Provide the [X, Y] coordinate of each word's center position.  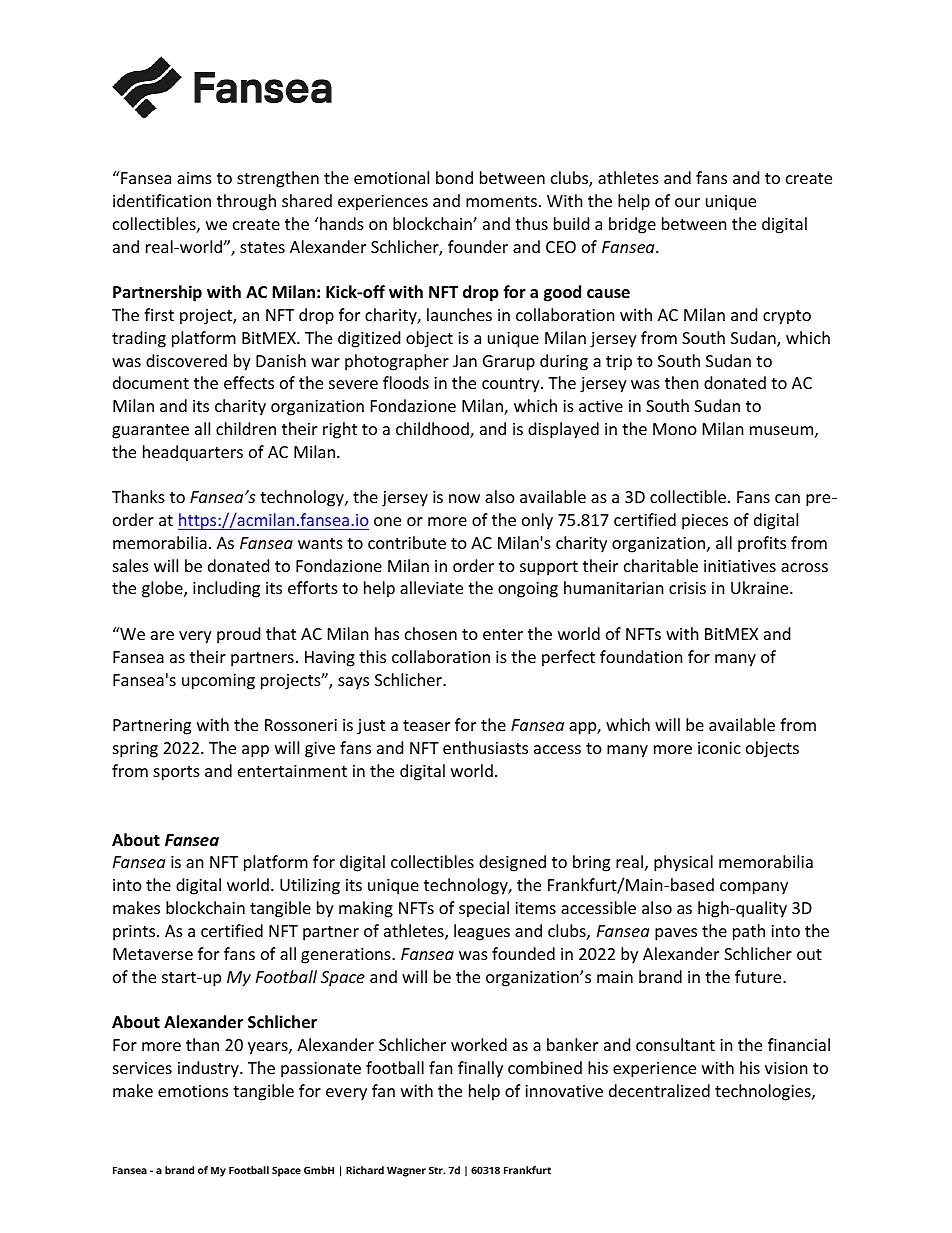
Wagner [406, 1171]
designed [512, 863]
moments [501, 201]
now [464, 498]
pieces [705, 522]
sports [177, 773]
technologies [764, 1092]
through [246, 202]
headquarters [193, 453]
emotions [193, 1091]
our [687, 202]
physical [683, 863]
